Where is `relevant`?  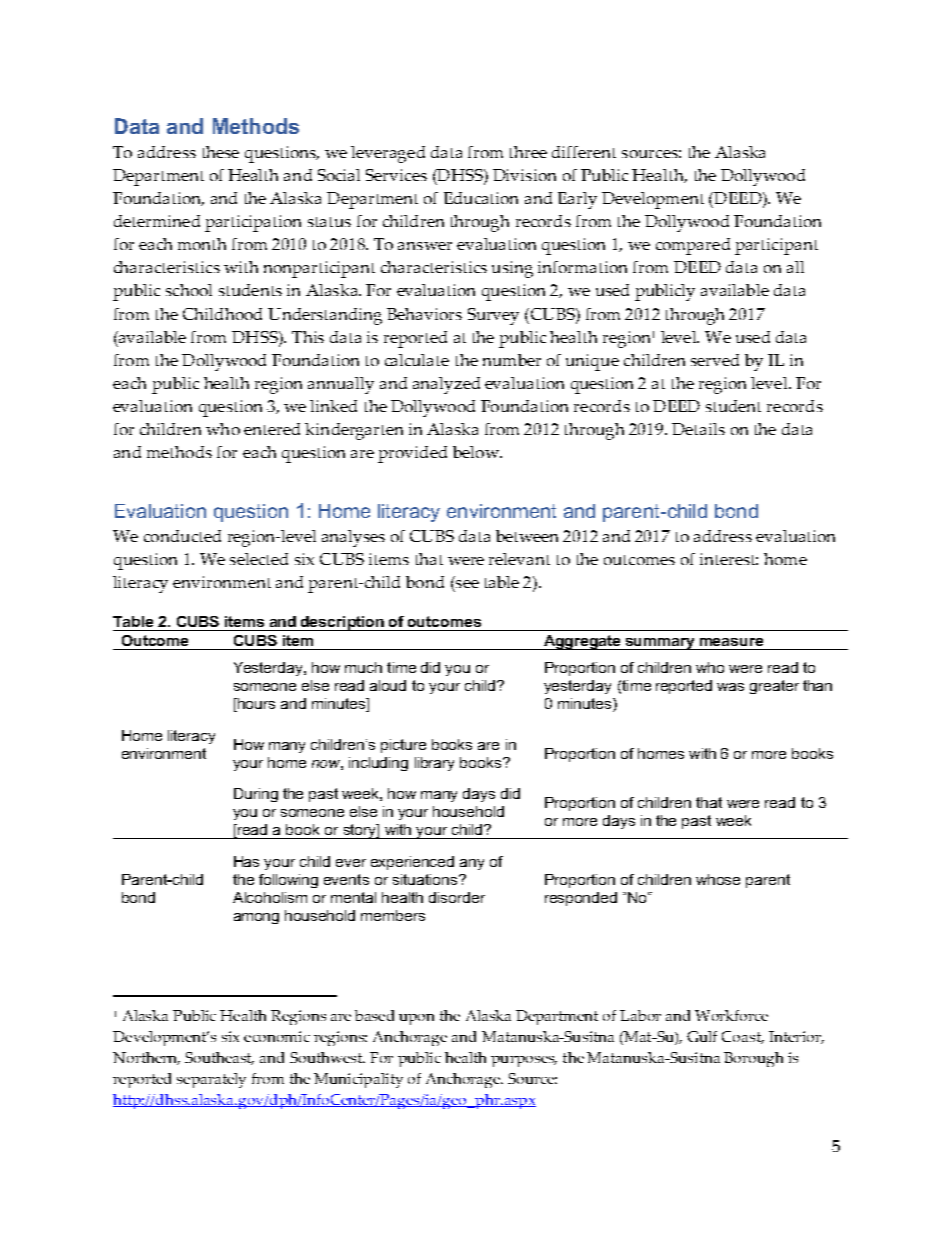
relevant is located at coordinates (519, 559).
